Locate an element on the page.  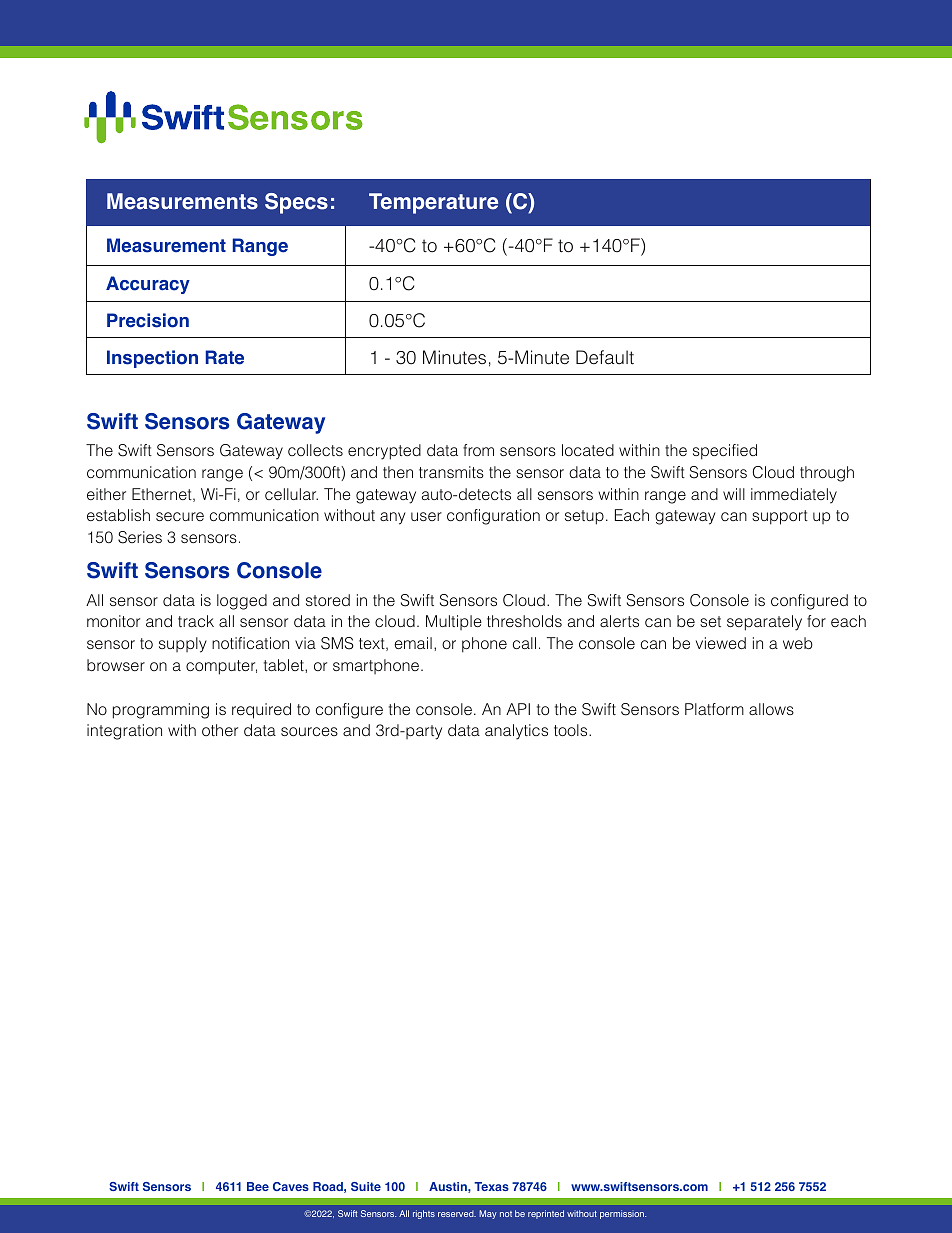
secure is located at coordinates (180, 516).
